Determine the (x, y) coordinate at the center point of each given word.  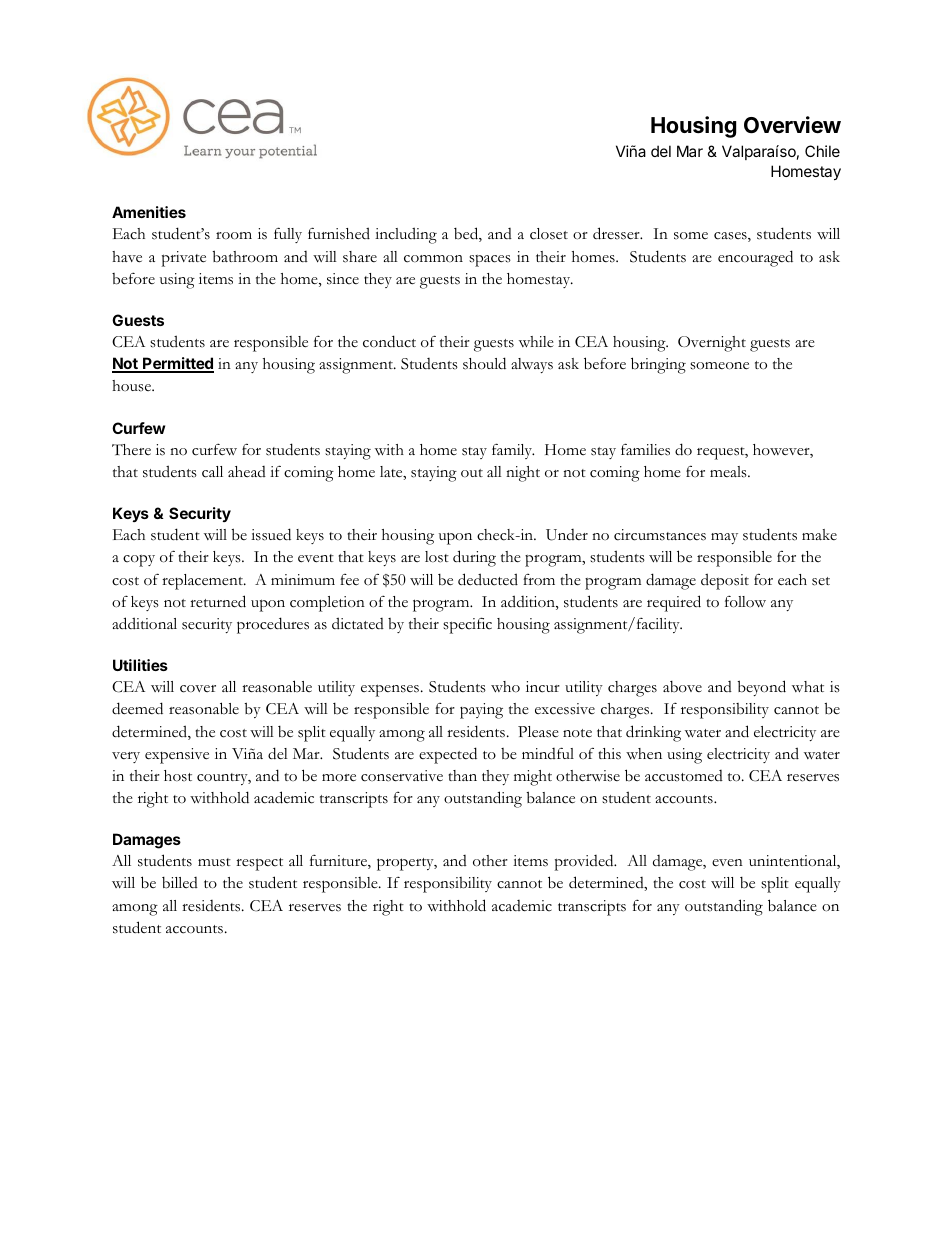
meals (729, 472)
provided (585, 862)
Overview (792, 125)
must (214, 862)
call (212, 472)
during (474, 558)
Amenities (149, 212)
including (406, 235)
